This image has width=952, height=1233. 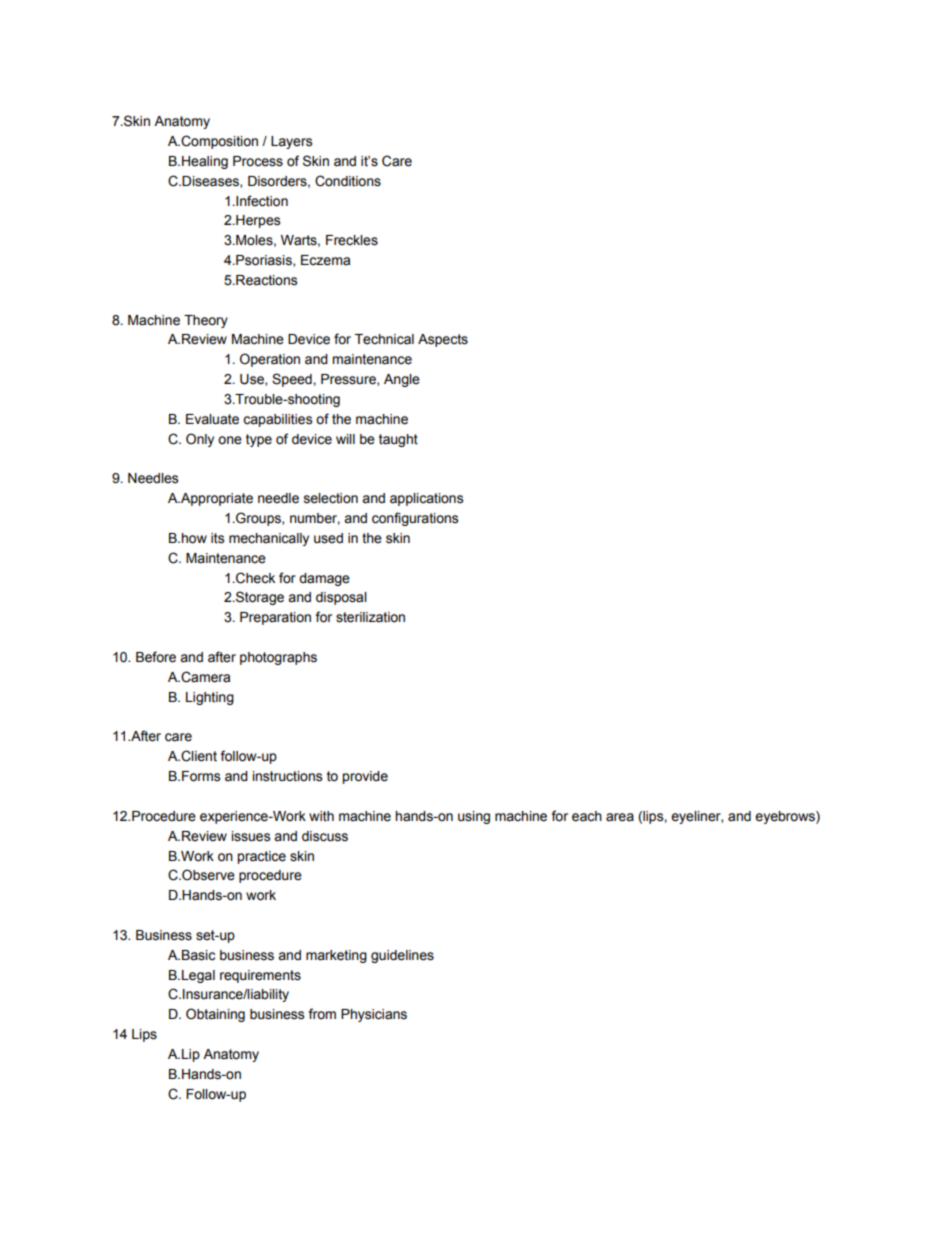 What do you see at coordinates (215, 1015) in the image?
I see `Obtaining` at bounding box center [215, 1015].
